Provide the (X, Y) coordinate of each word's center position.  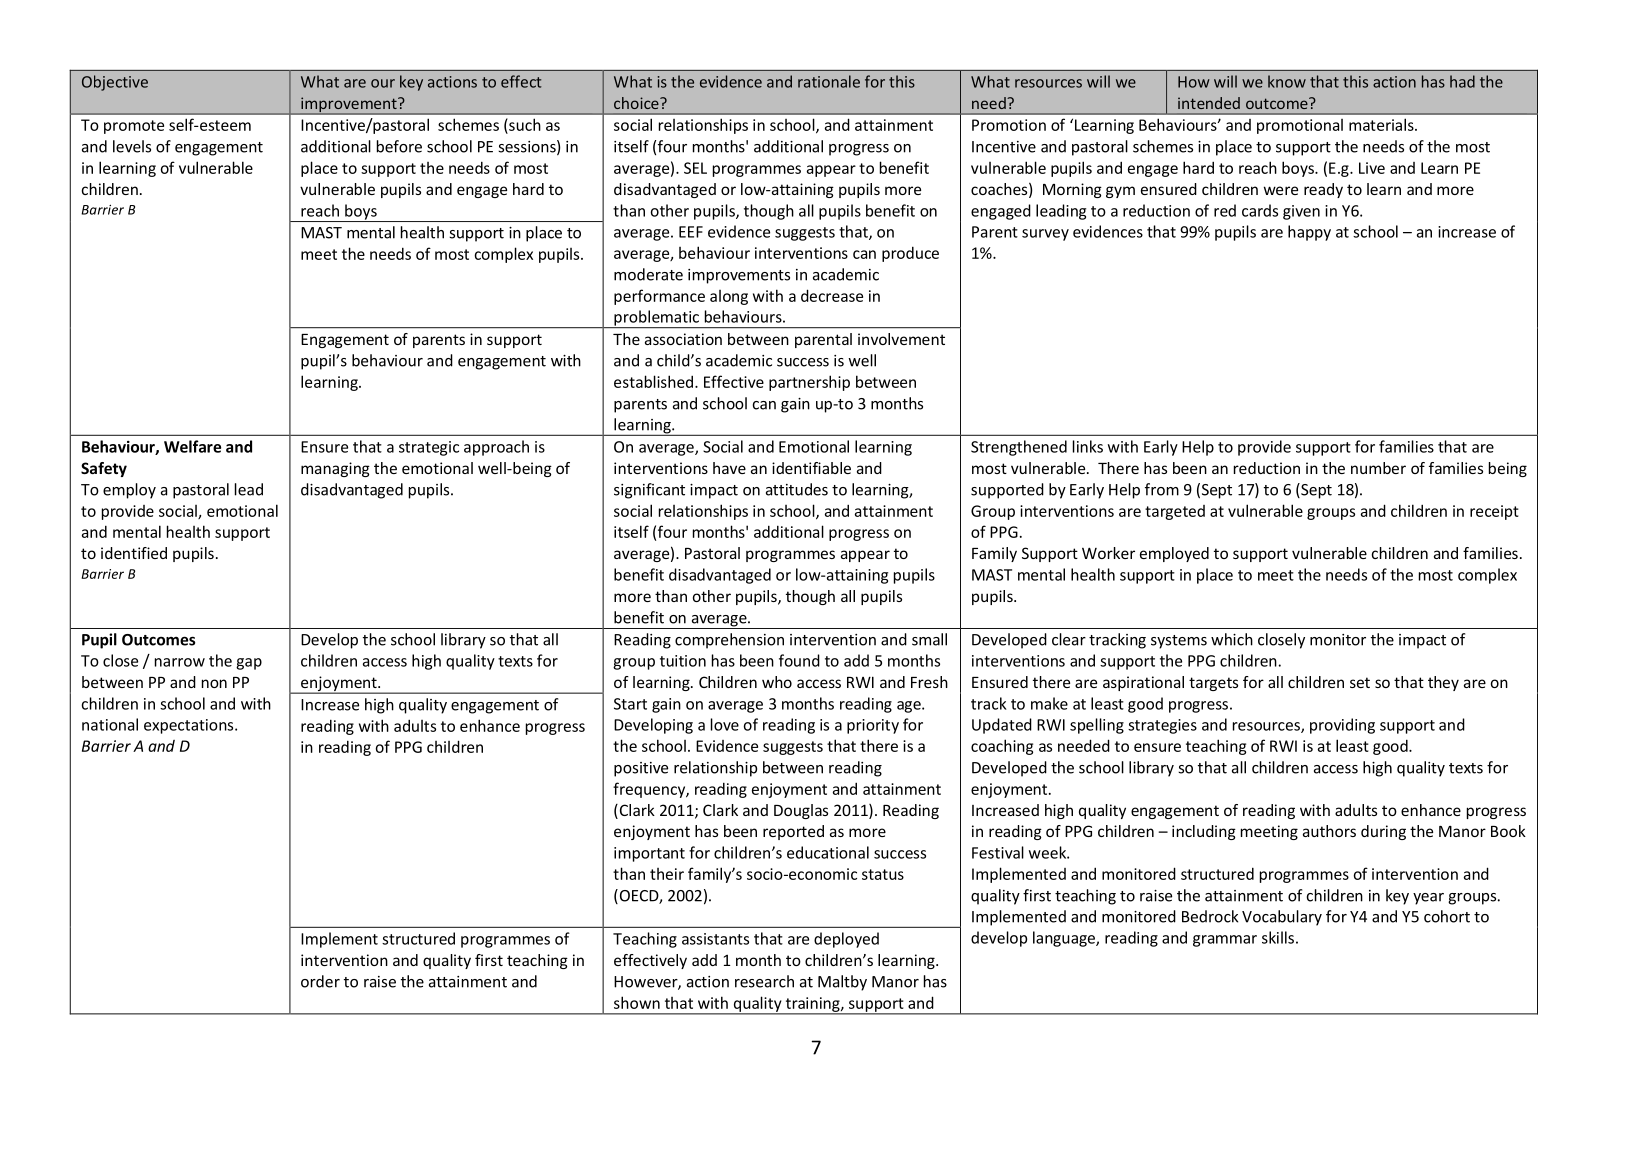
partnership (809, 383)
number (1378, 468)
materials (1382, 124)
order (320, 981)
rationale (829, 81)
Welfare (192, 446)
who (777, 682)
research (764, 981)
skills (1278, 937)
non (214, 683)
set (1360, 682)
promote (134, 127)
